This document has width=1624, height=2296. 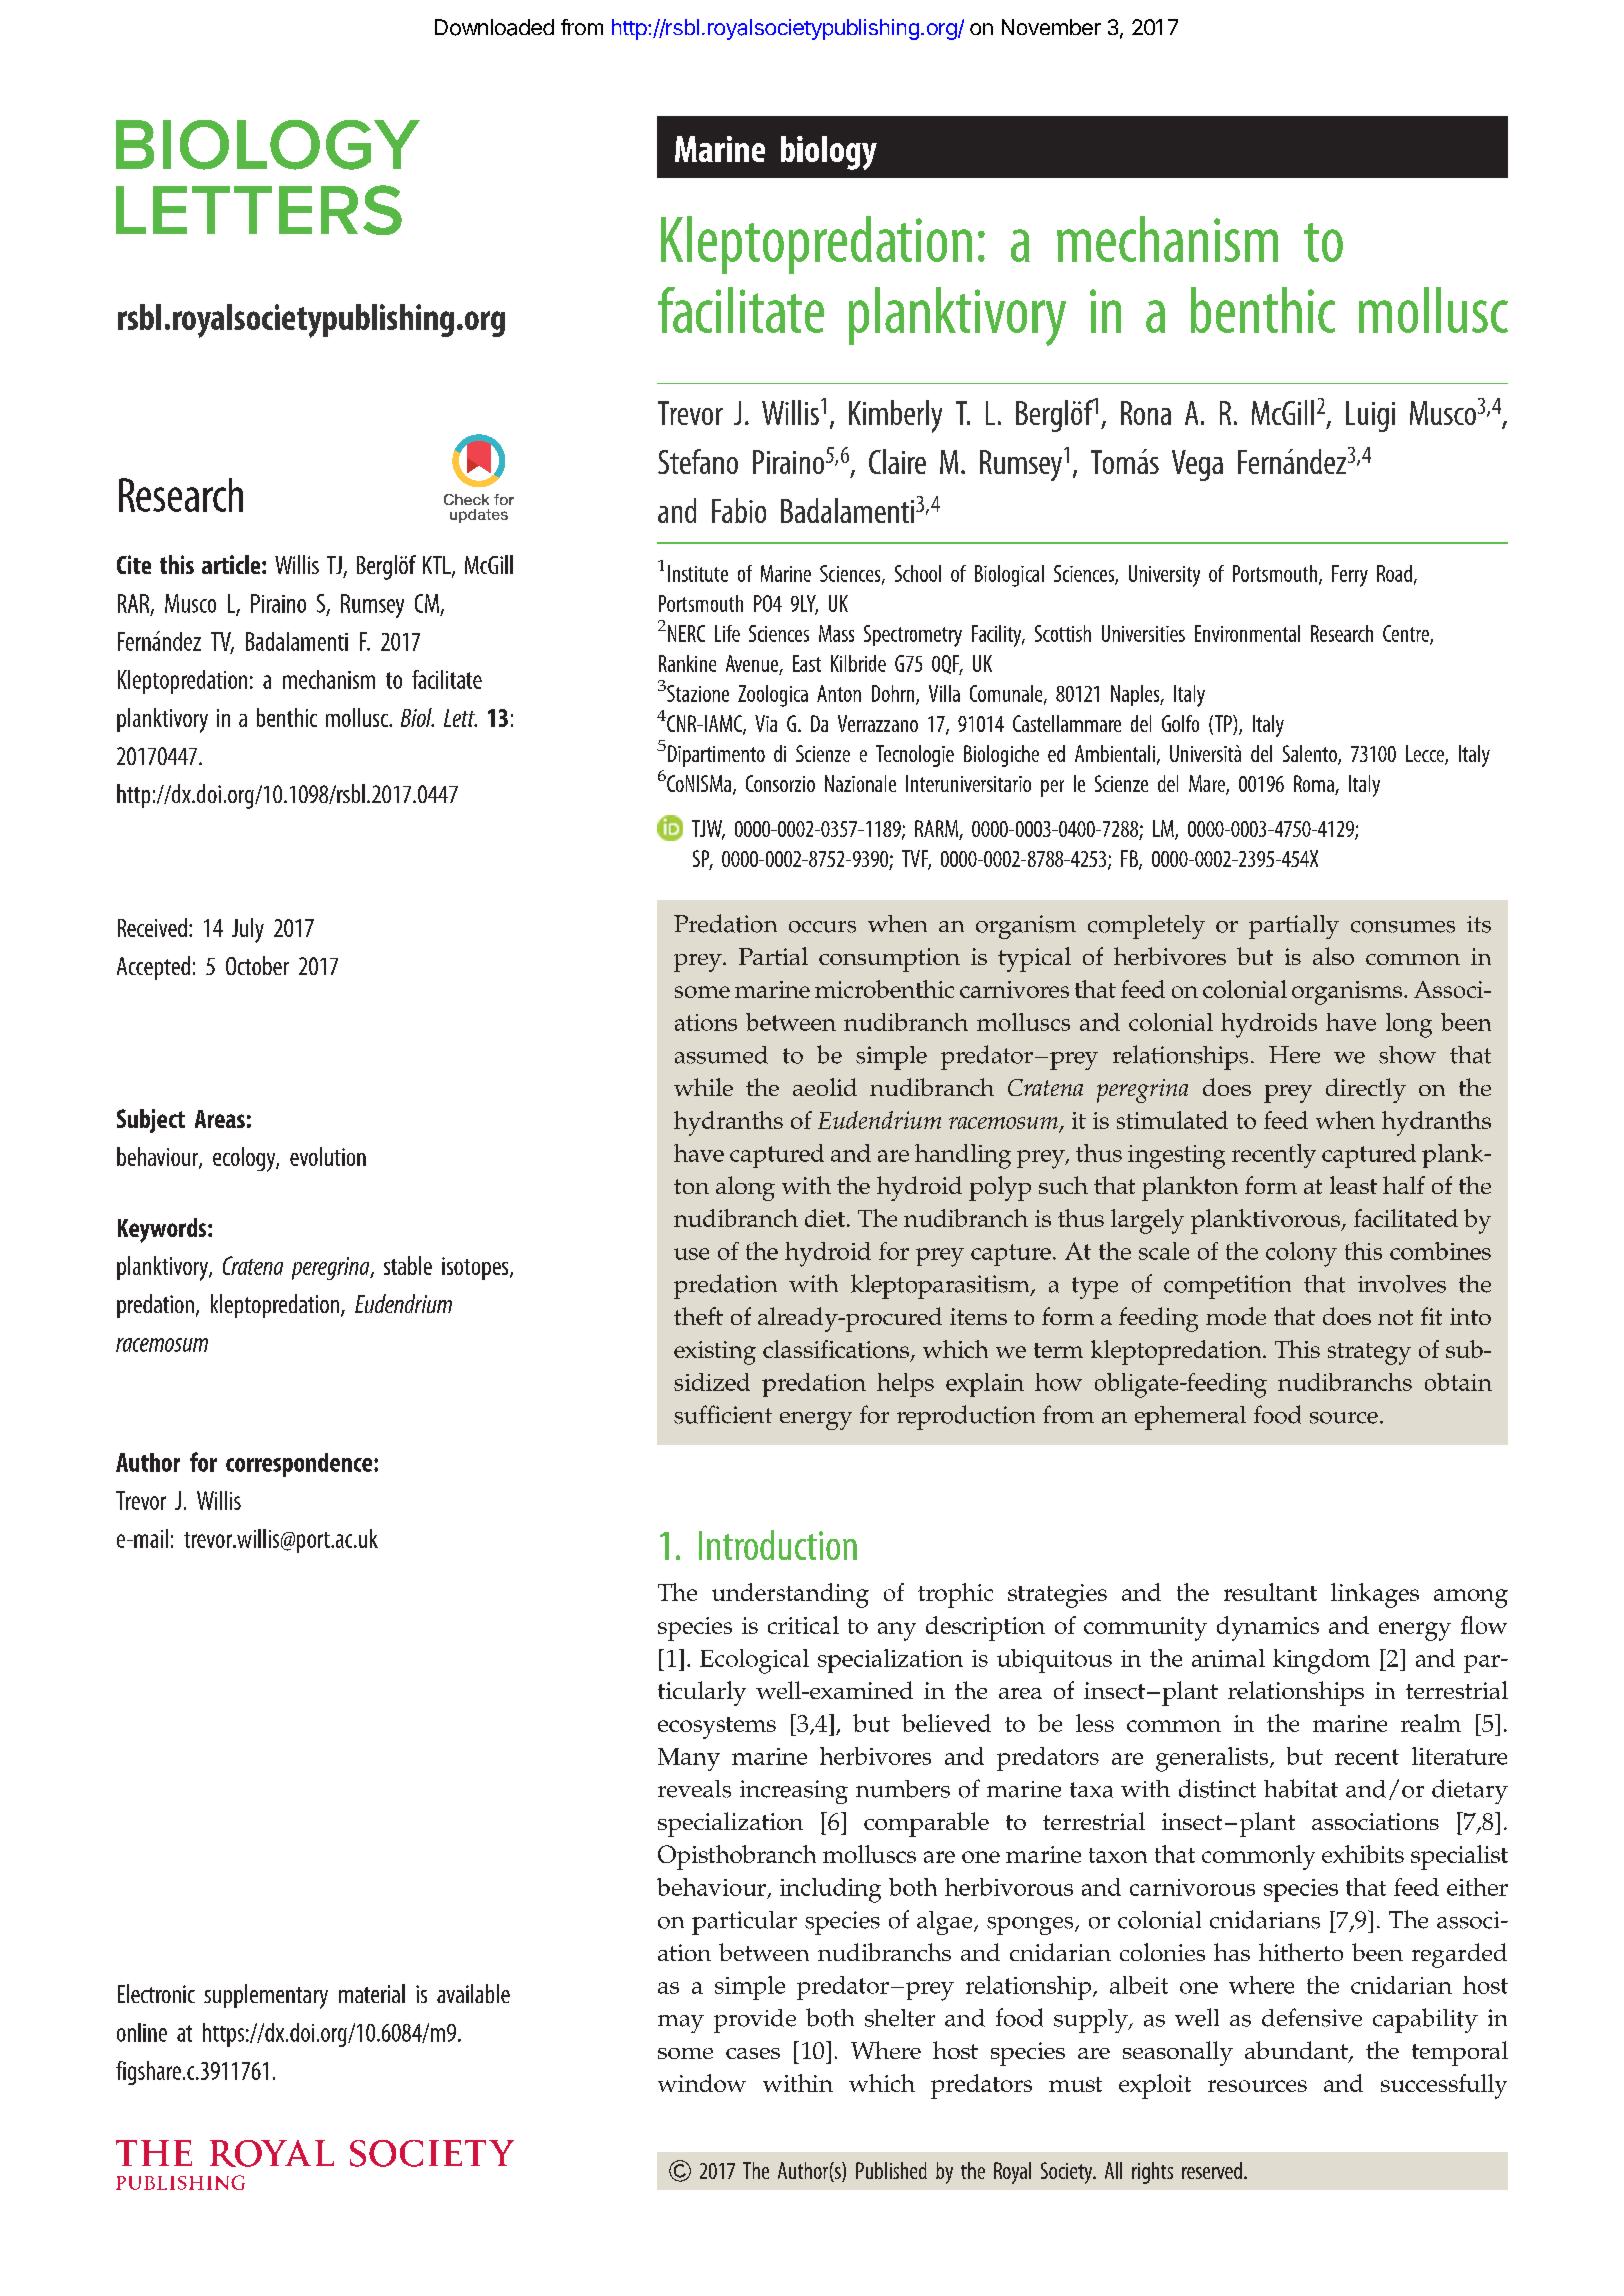 What do you see at coordinates (1297, 2051) in the document?
I see `abundant` at bounding box center [1297, 2051].
